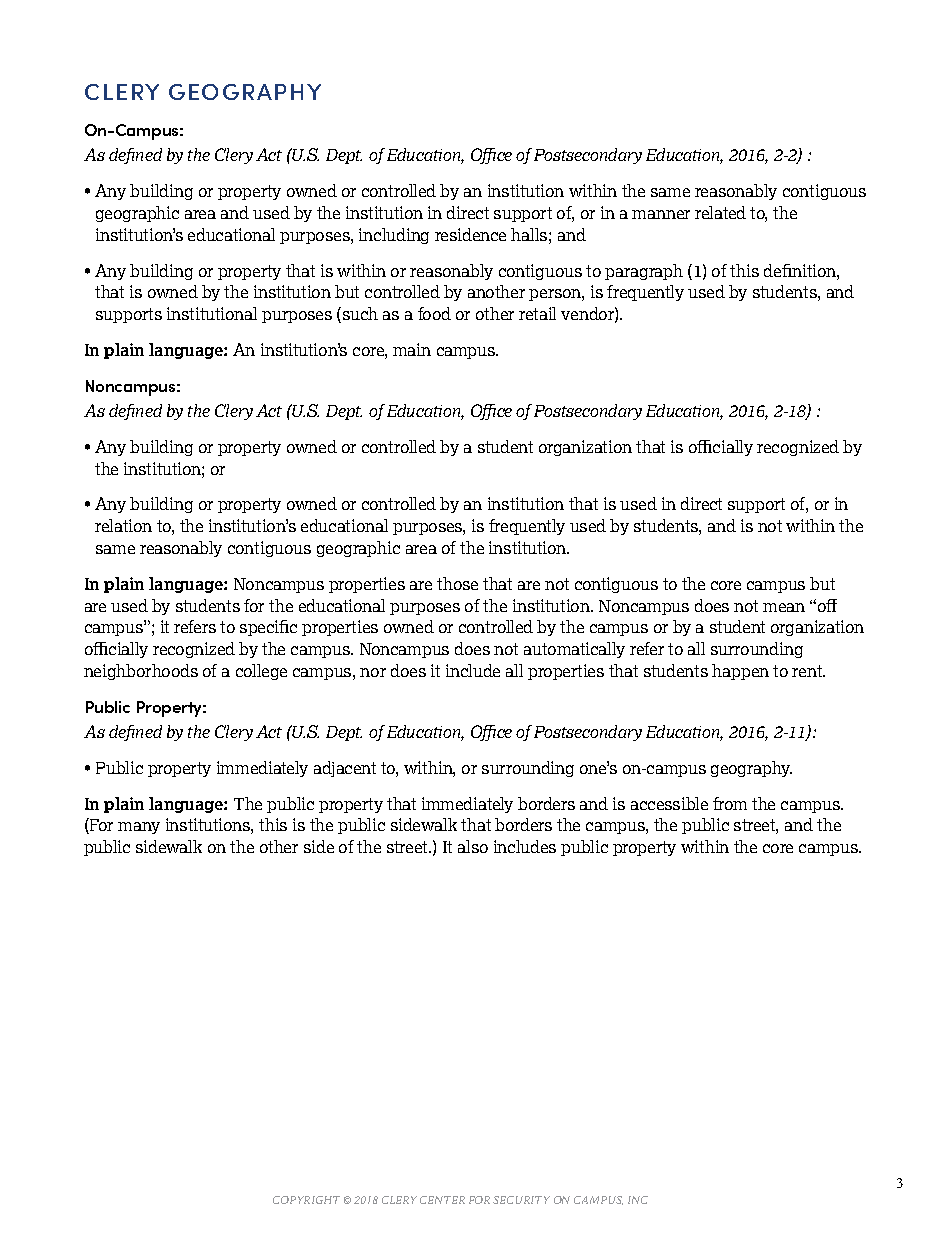 The height and width of the document is (1233, 952). I want to click on such, so click(360, 313).
